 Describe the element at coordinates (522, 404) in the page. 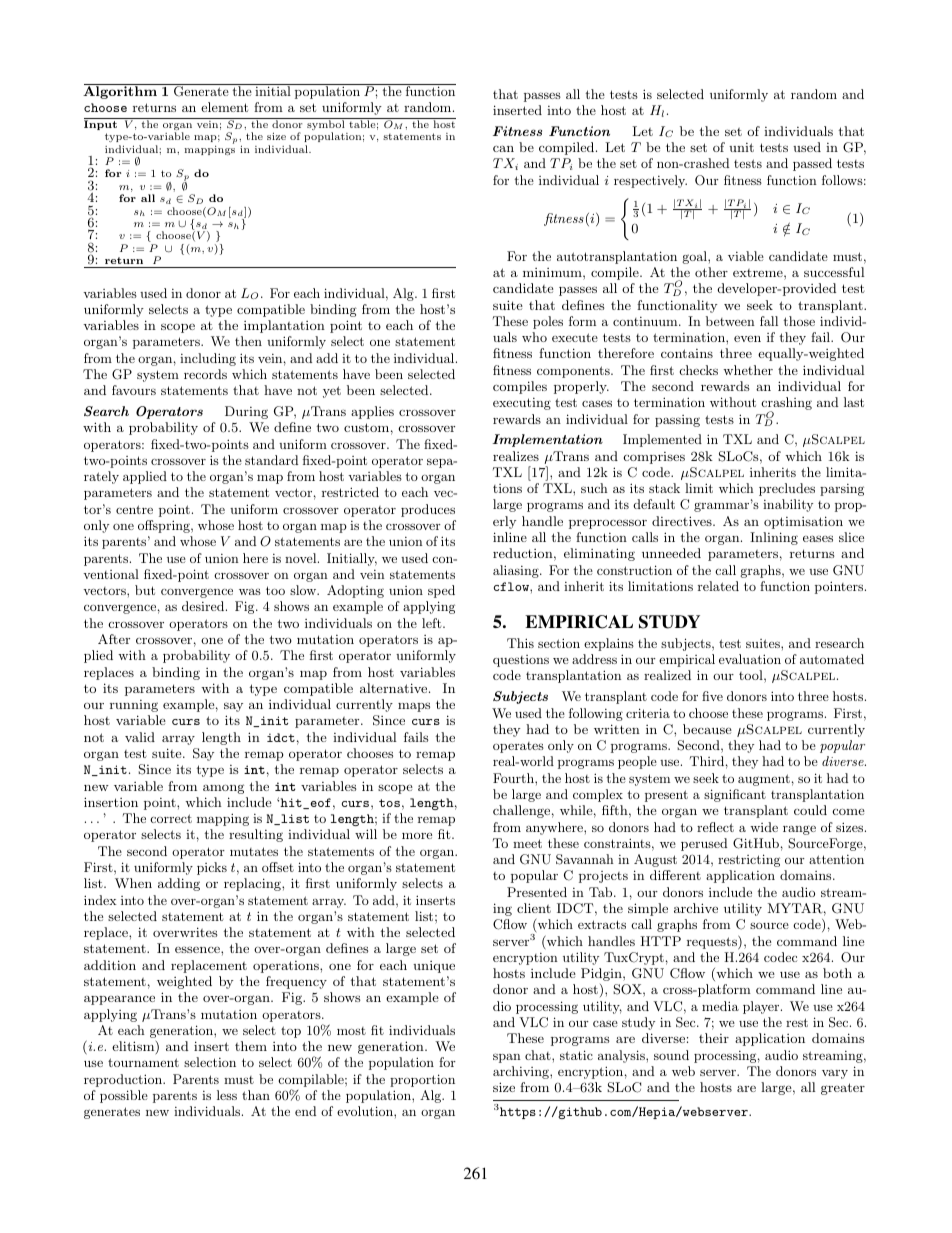

I see `executing` at that location.
